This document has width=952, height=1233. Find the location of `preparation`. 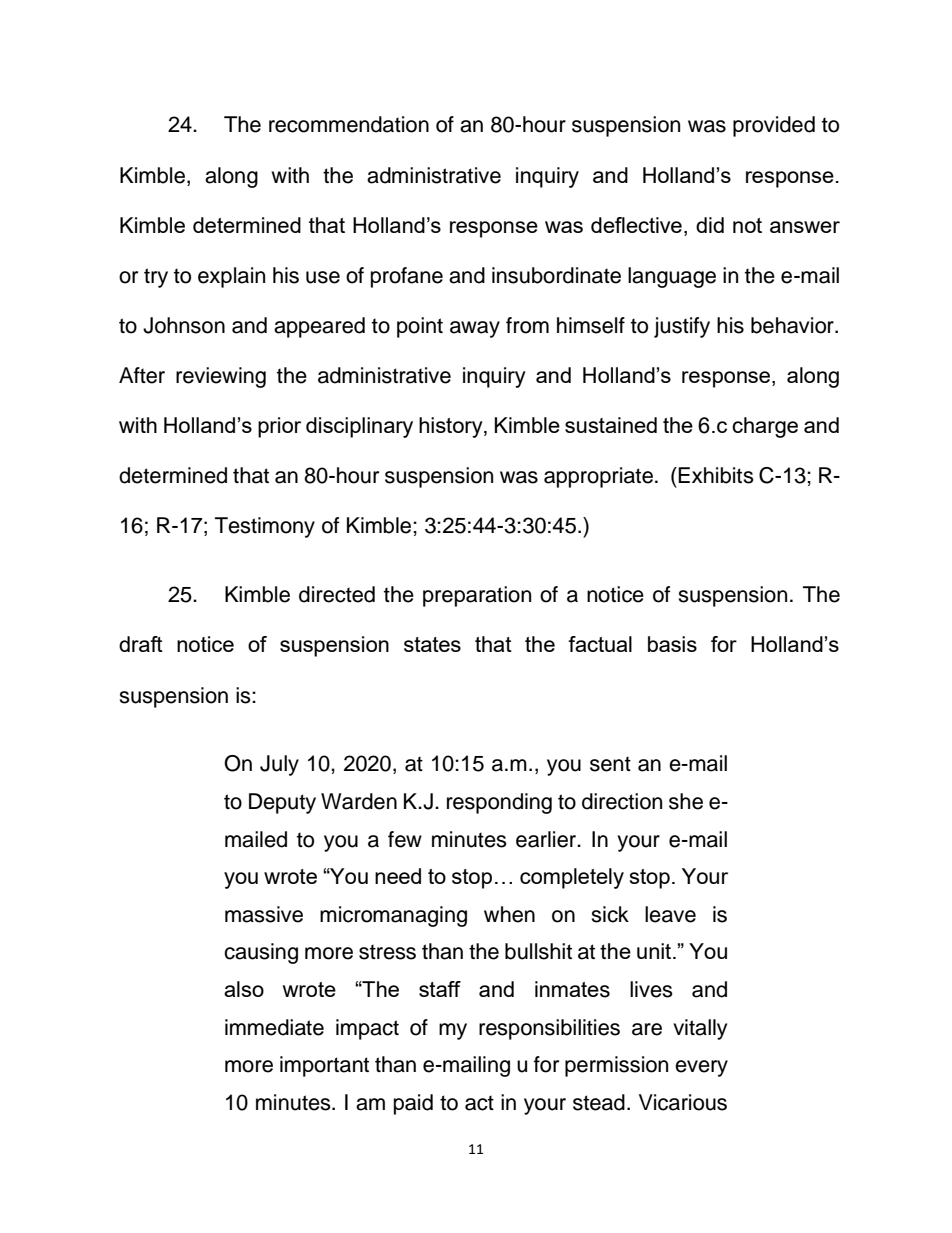

preparation is located at coordinates (477, 596).
